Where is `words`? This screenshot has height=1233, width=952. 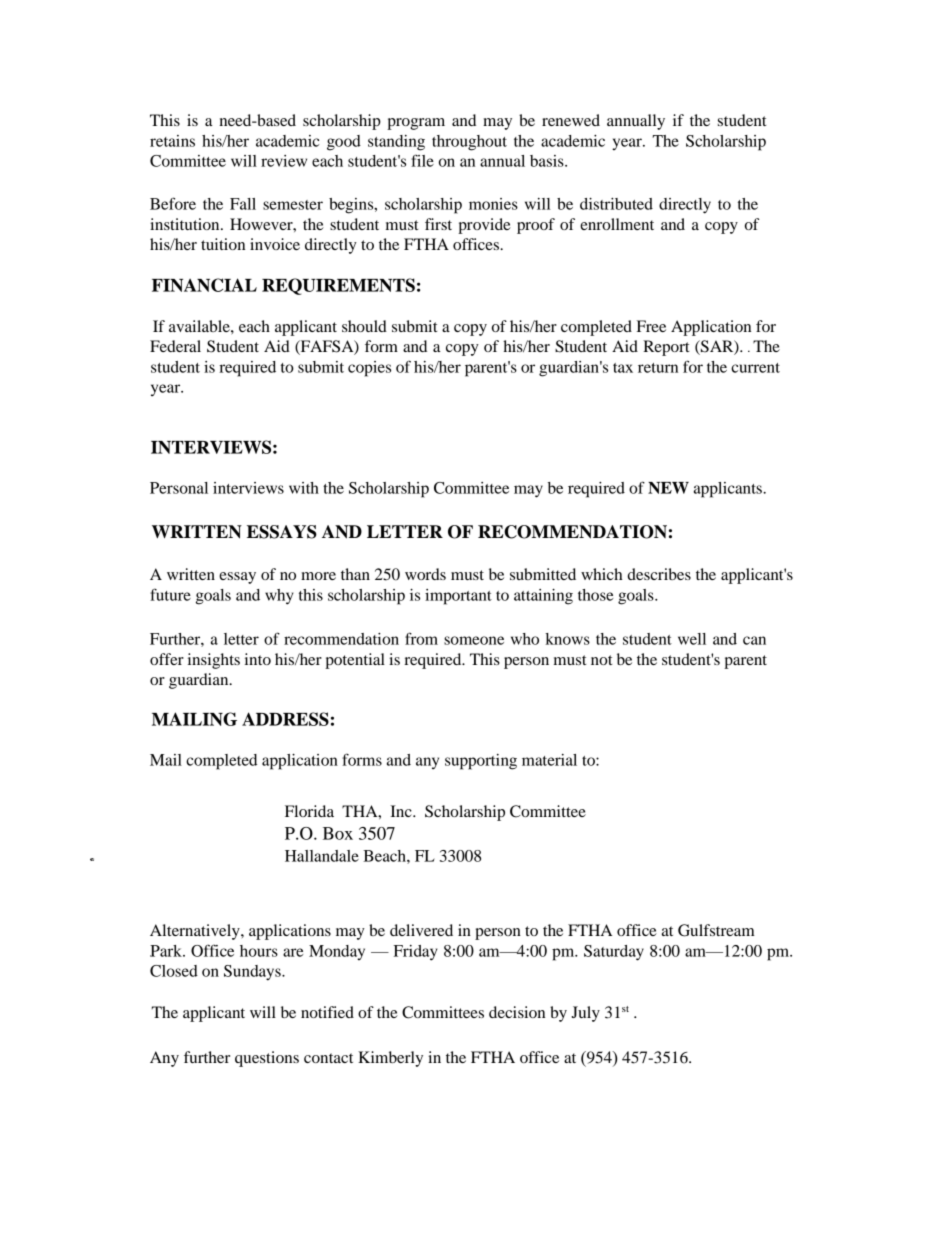
words is located at coordinates (425, 574).
